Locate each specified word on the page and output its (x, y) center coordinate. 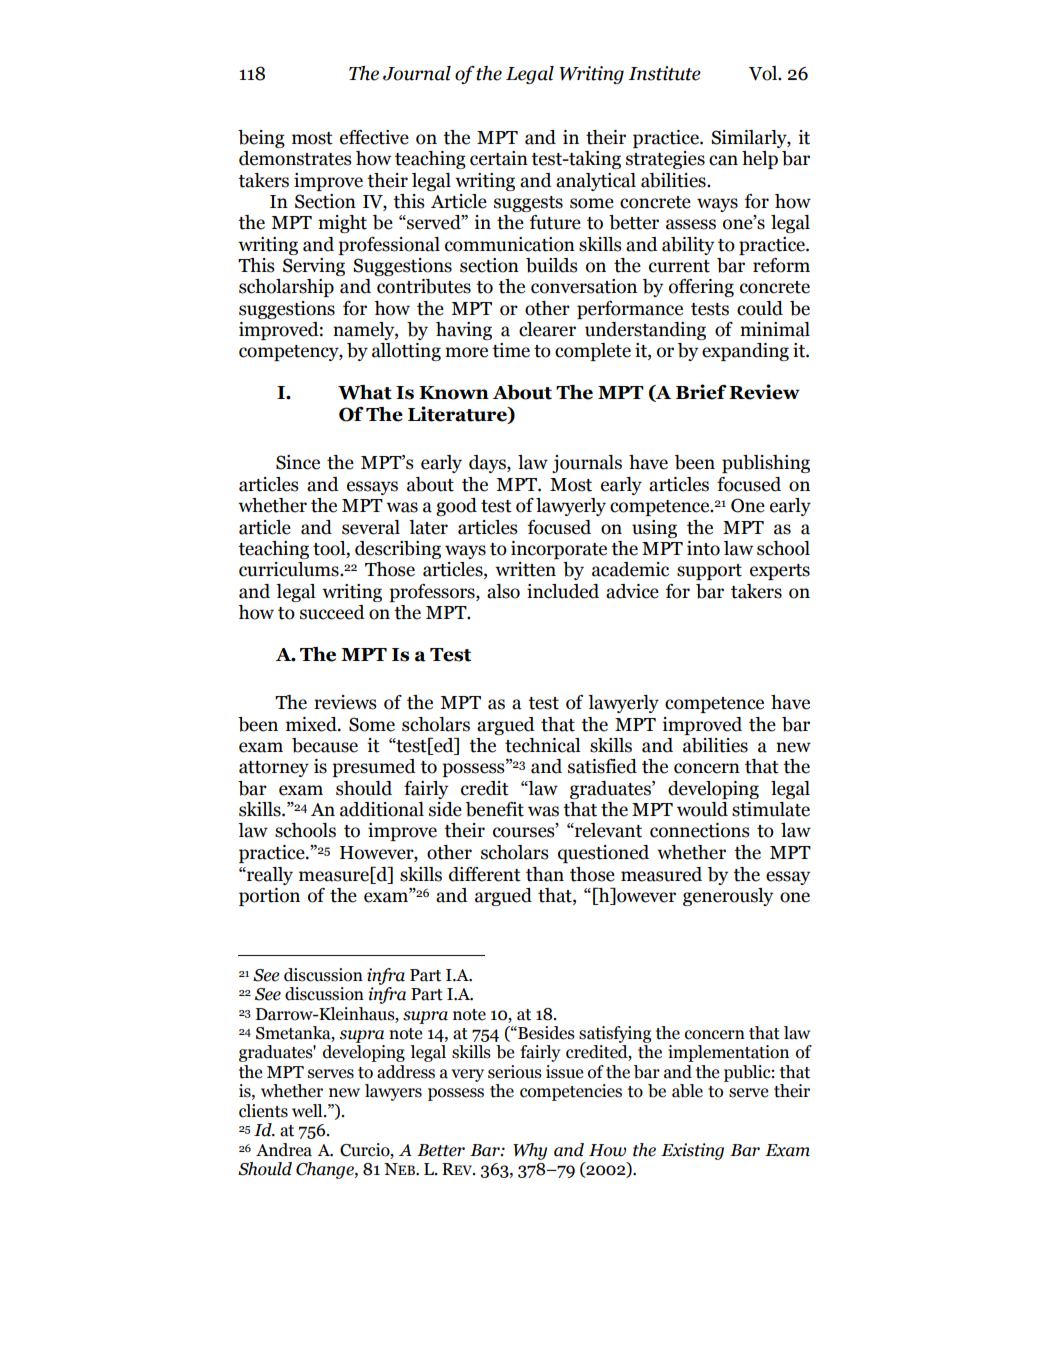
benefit (495, 809)
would (702, 809)
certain (499, 158)
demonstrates (295, 158)
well (308, 1111)
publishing (766, 464)
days (488, 464)
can (723, 160)
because (325, 745)
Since (298, 462)
